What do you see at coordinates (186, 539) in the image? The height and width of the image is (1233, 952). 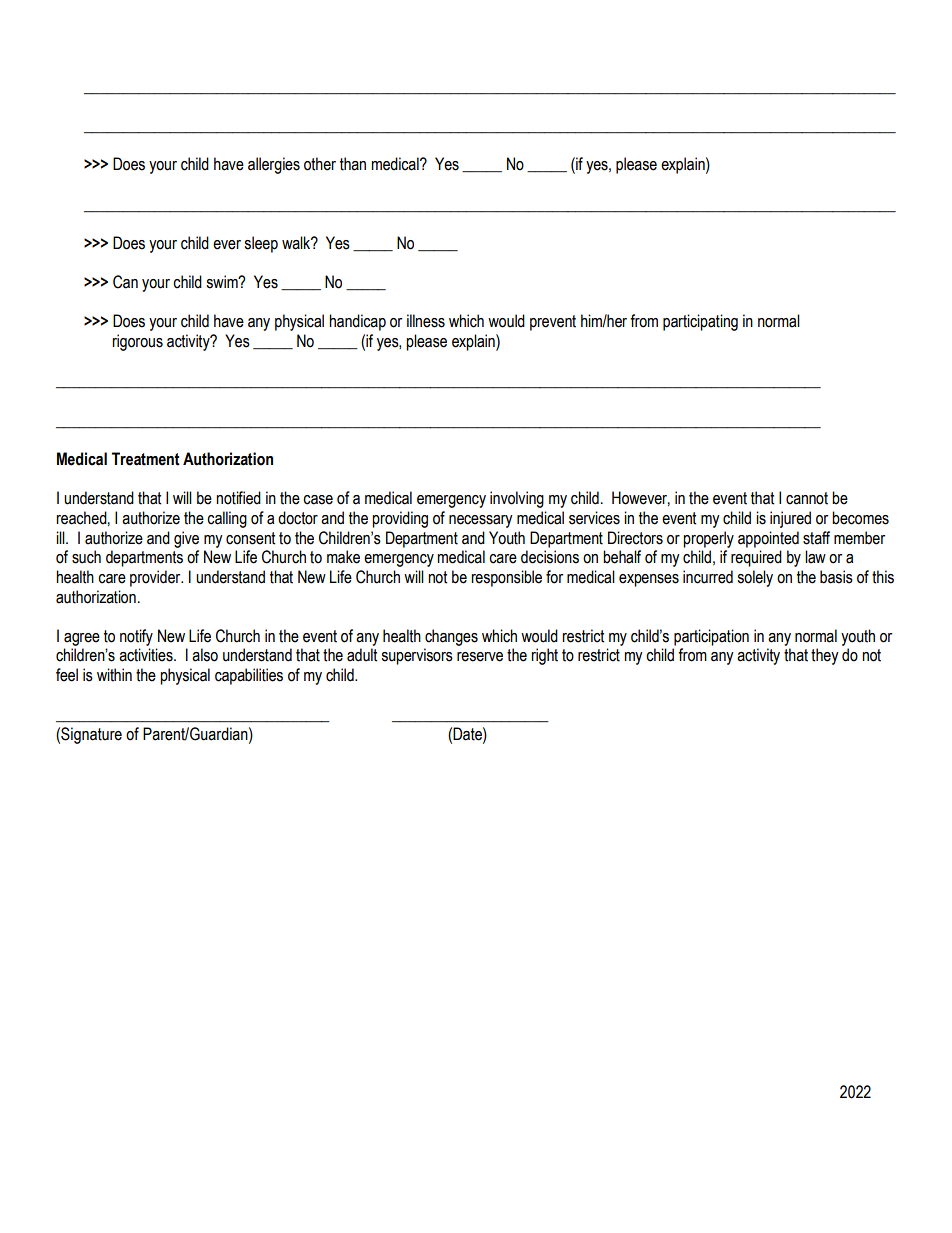 I see `give` at bounding box center [186, 539].
